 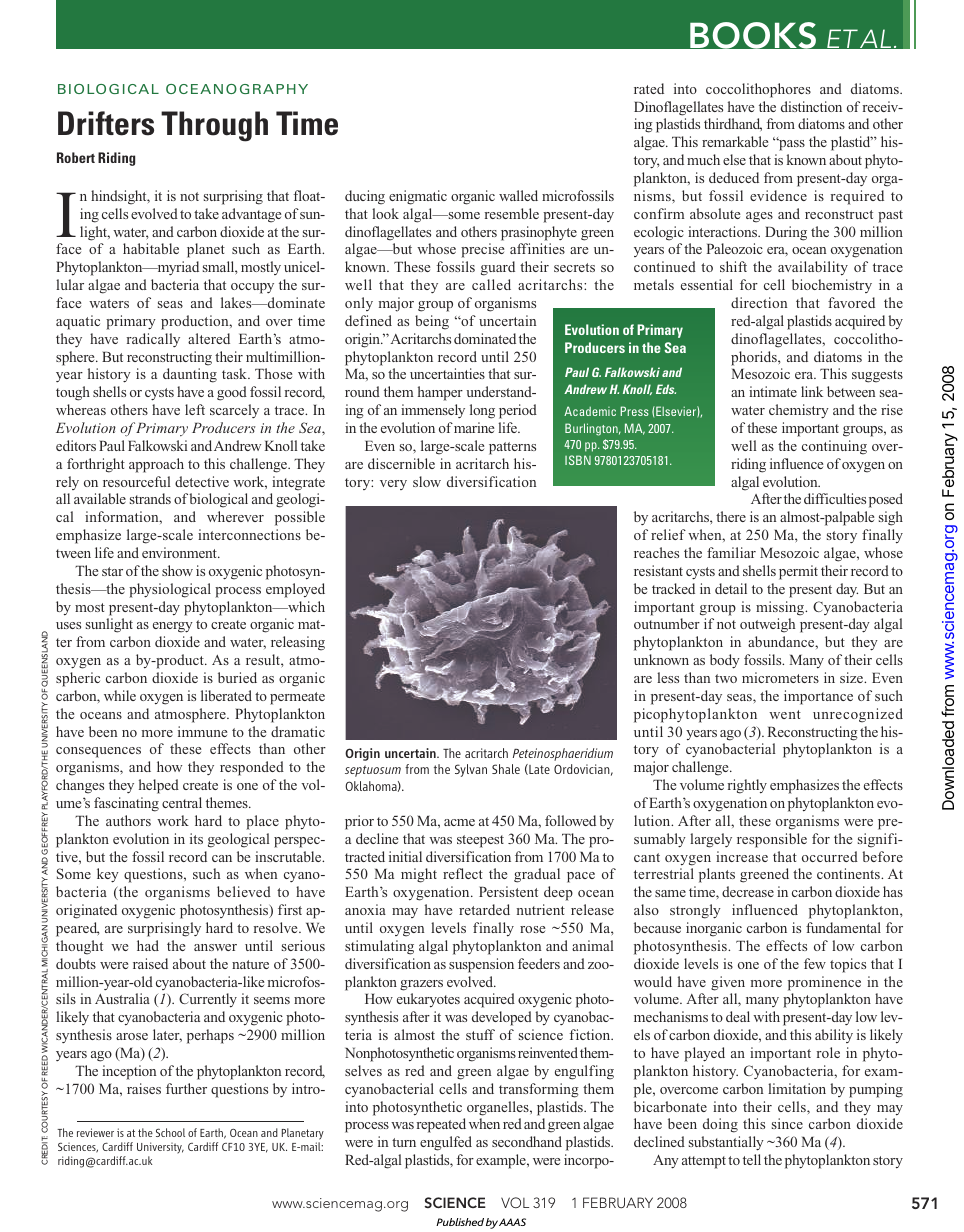 I want to click on continuing, so click(x=834, y=447).
